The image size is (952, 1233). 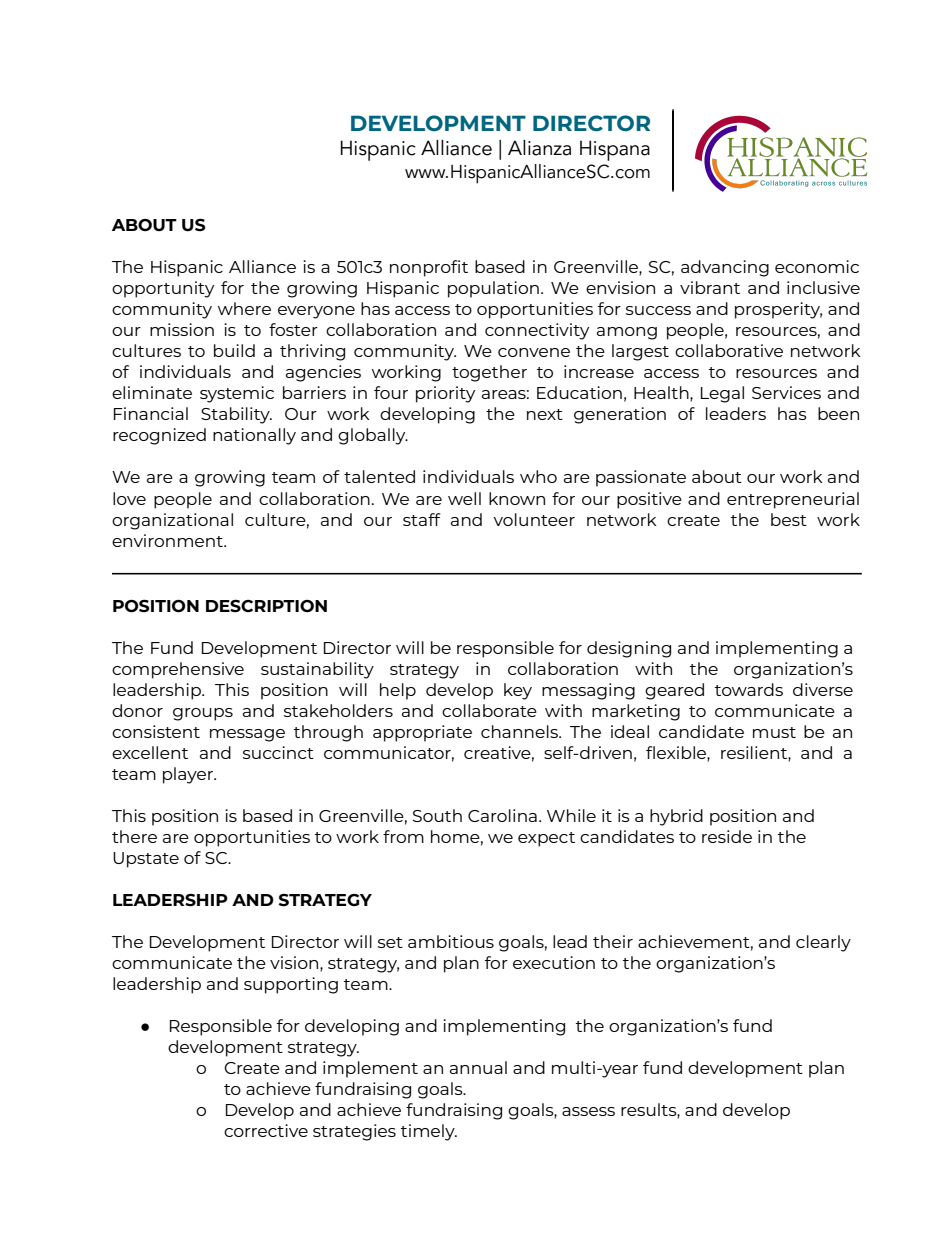 What do you see at coordinates (464, 498) in the screenshot?
I see `well` at bounding box center [464, 498].
